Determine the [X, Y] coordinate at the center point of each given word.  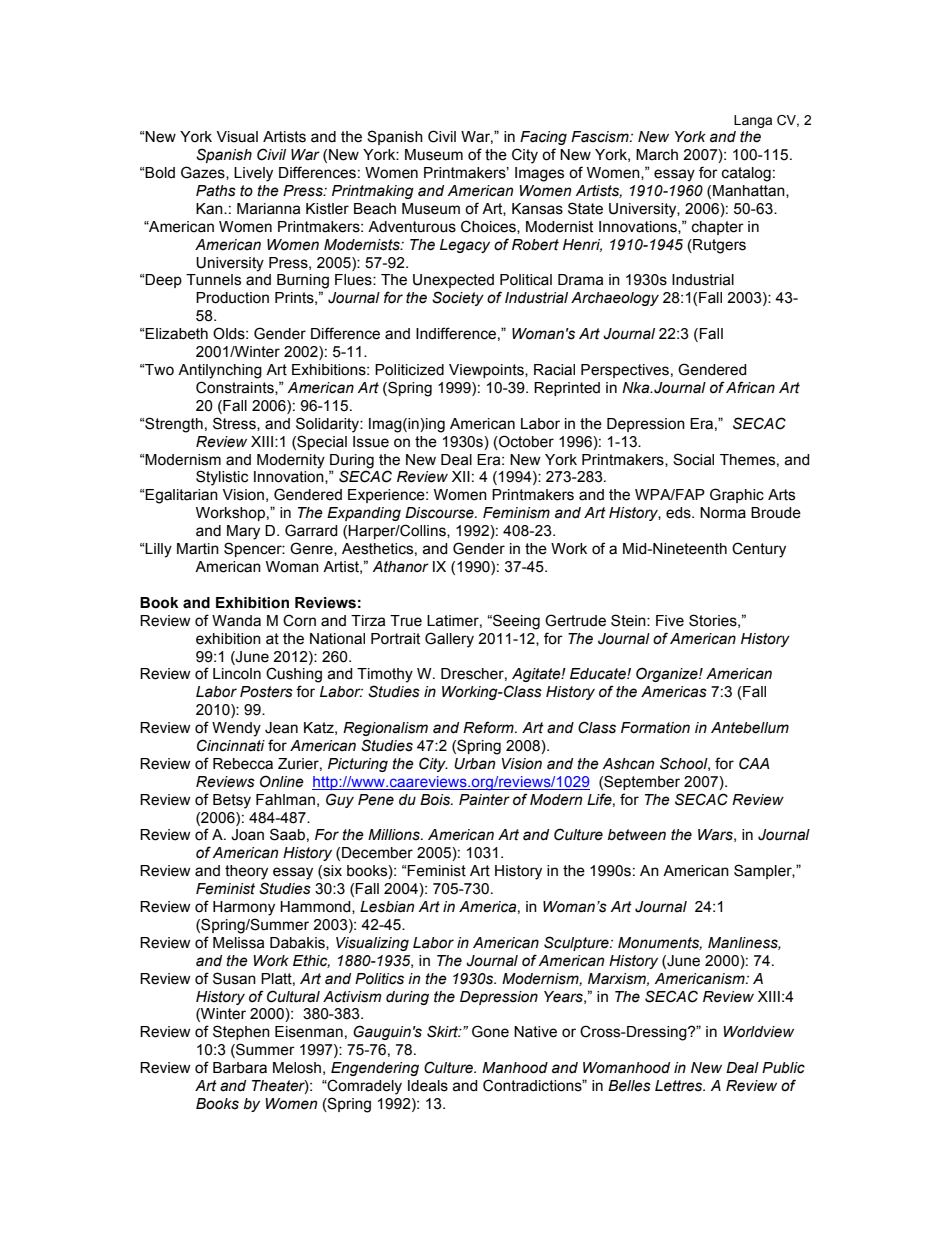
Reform [489, 727]
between [637, 835]
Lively [253, 174]
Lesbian [387, 907]
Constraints [236, 388]
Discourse [440, 513]
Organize [668, 674]
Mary [243, 532]
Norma [723, 513]
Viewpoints [487, 371]
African [750, 387]
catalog [746, 174]
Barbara [240, 1068]
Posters [266, 692]
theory [246, 872]
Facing [543, 138]
